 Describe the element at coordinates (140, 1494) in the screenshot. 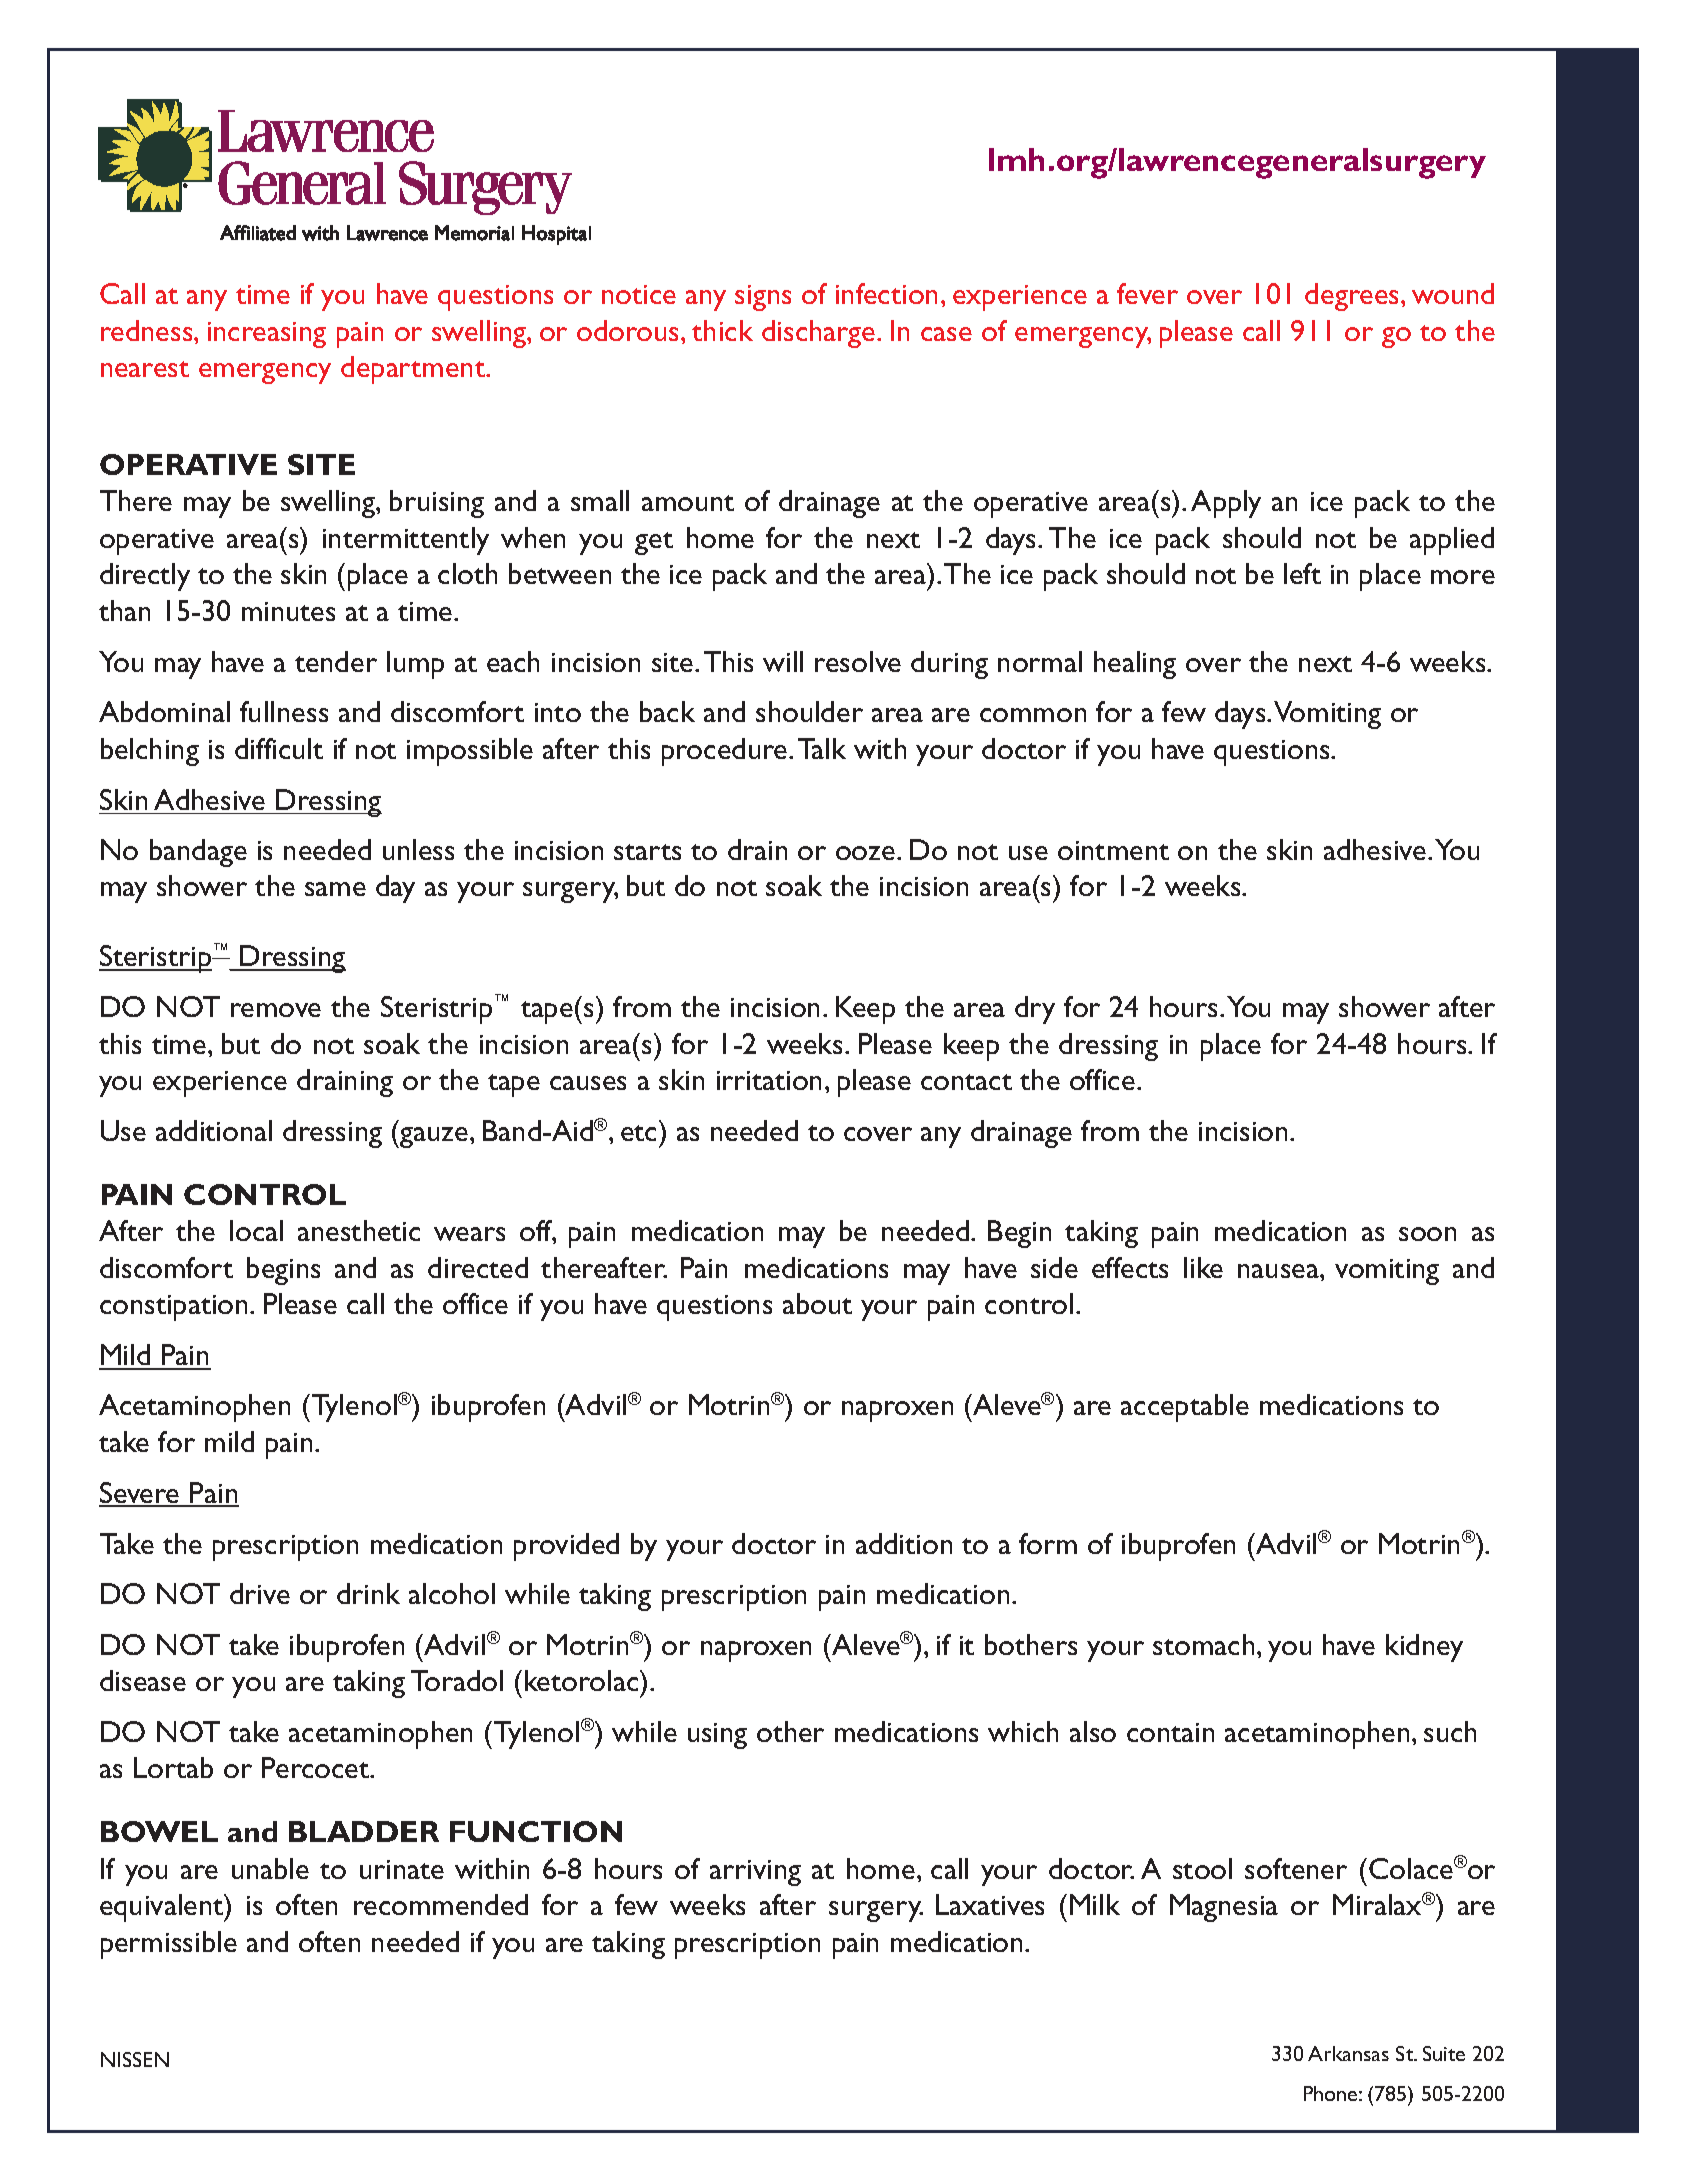

I see `Severe` at that location.
